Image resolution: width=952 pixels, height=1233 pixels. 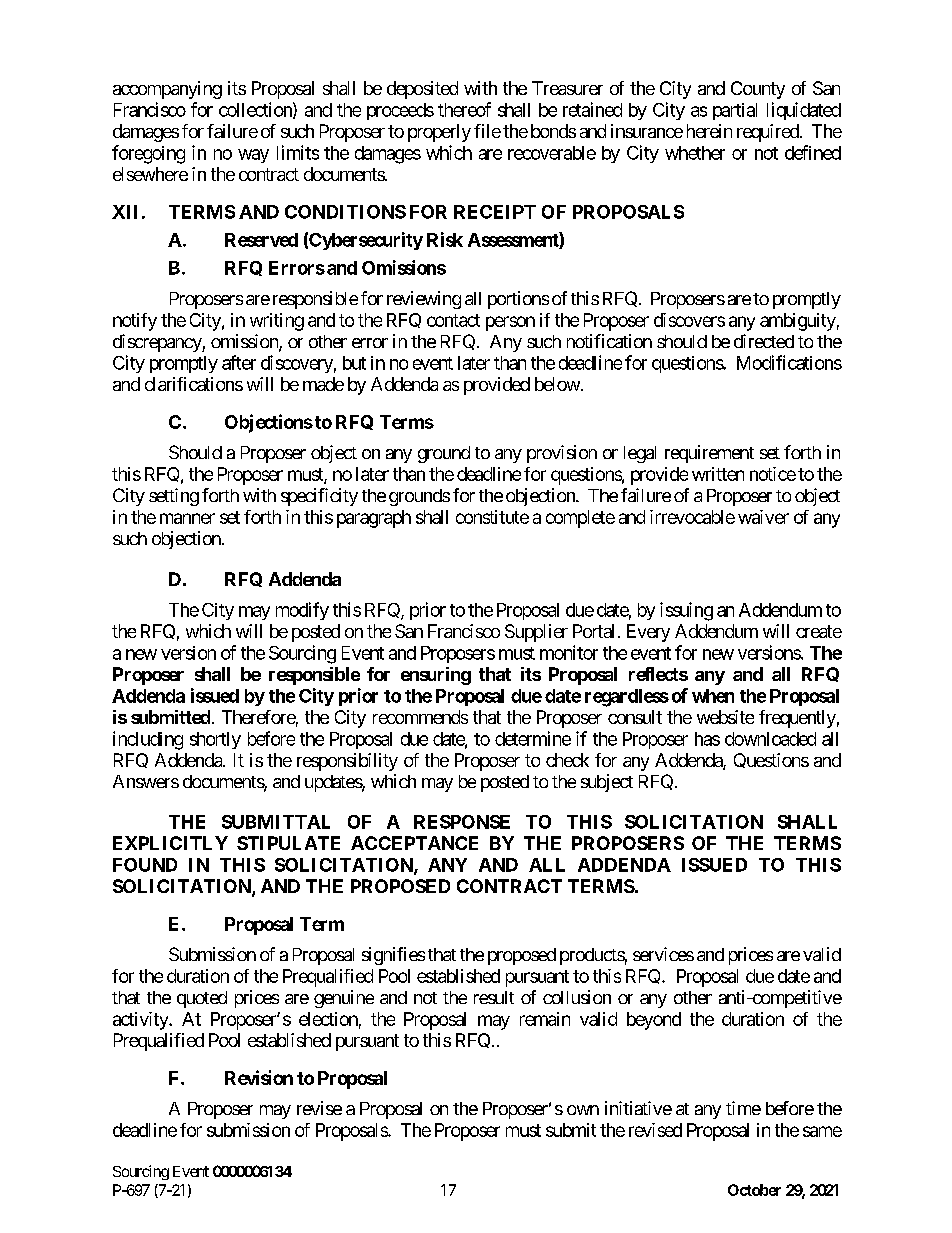 I want to click on thereof, so click(x=464, y=109).
